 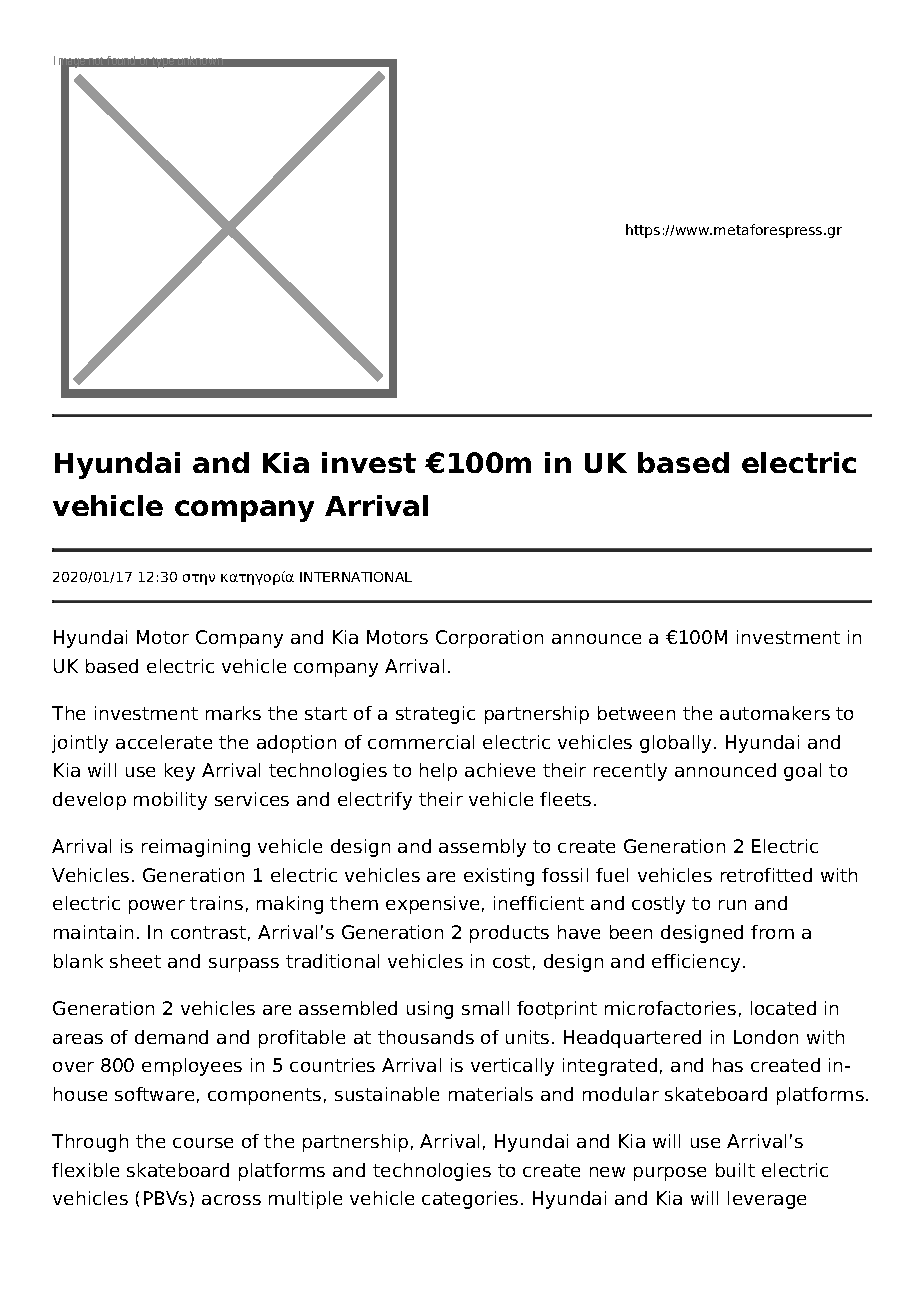 What do you see at coordinates (135, 961) in the document?
I see `sheet` at bounding box center [135, 961].
